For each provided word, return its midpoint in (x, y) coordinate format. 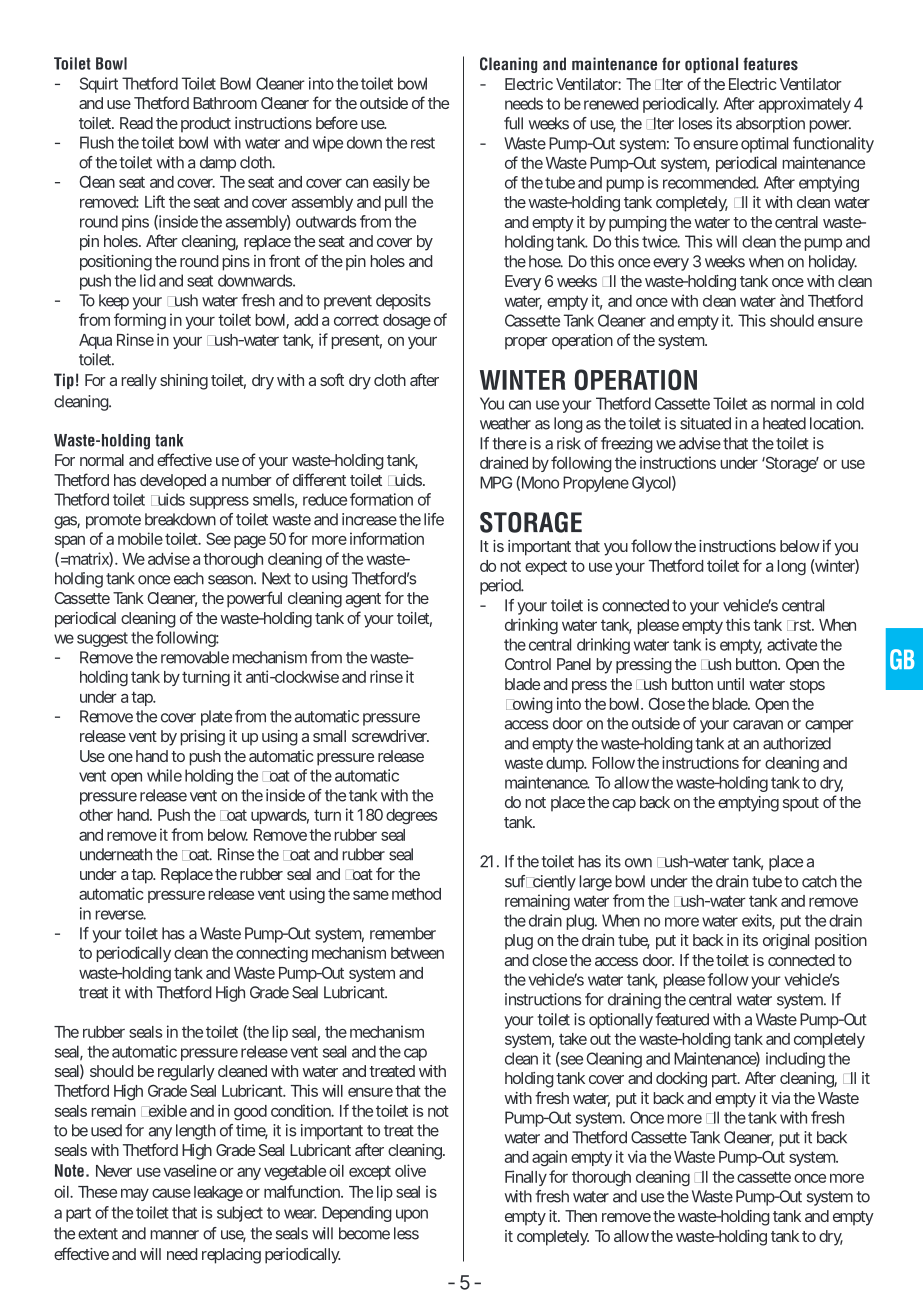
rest (423, 143)
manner (175, 1235)
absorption (770, 125)
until (731, 684)
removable (195, 657)
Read (136, 123)
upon (412, 1215)
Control (528, 664)
